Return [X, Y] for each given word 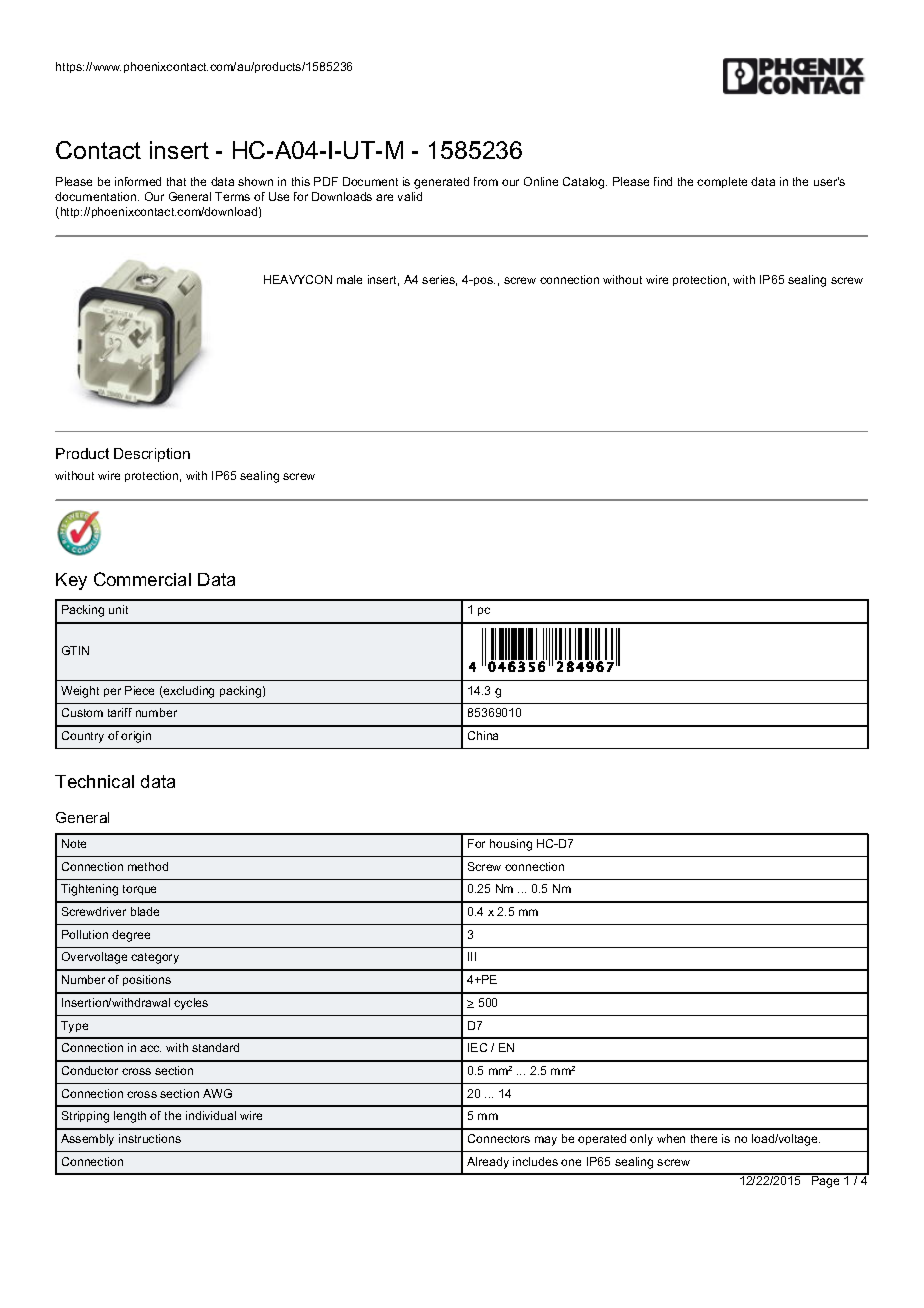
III [472, 956]
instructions [150, 1138]
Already [488, 1163]
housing [511, 845]
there [704, 1138]
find [663, 181]
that [176, 181]
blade [145, 911]
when [671, 1138]
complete [722, 182]
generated [441, 183]
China [483, 735]
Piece [139, 690]
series [439, 280]
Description [152, 455]
